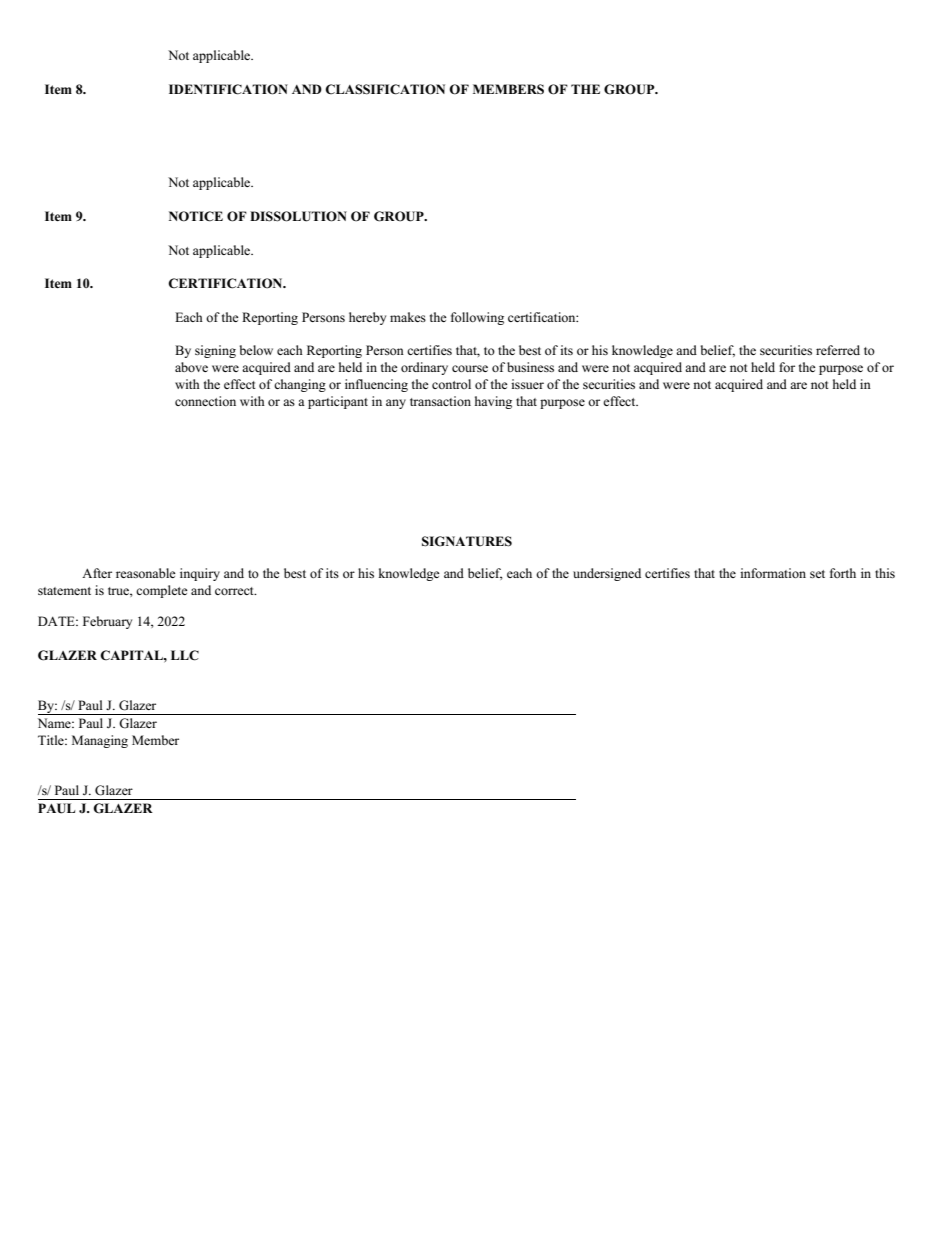 The image size is (952, 1233). Describe the element at coordinates (298, 216) in the image. I see `DISSOLUTION` at that location.
